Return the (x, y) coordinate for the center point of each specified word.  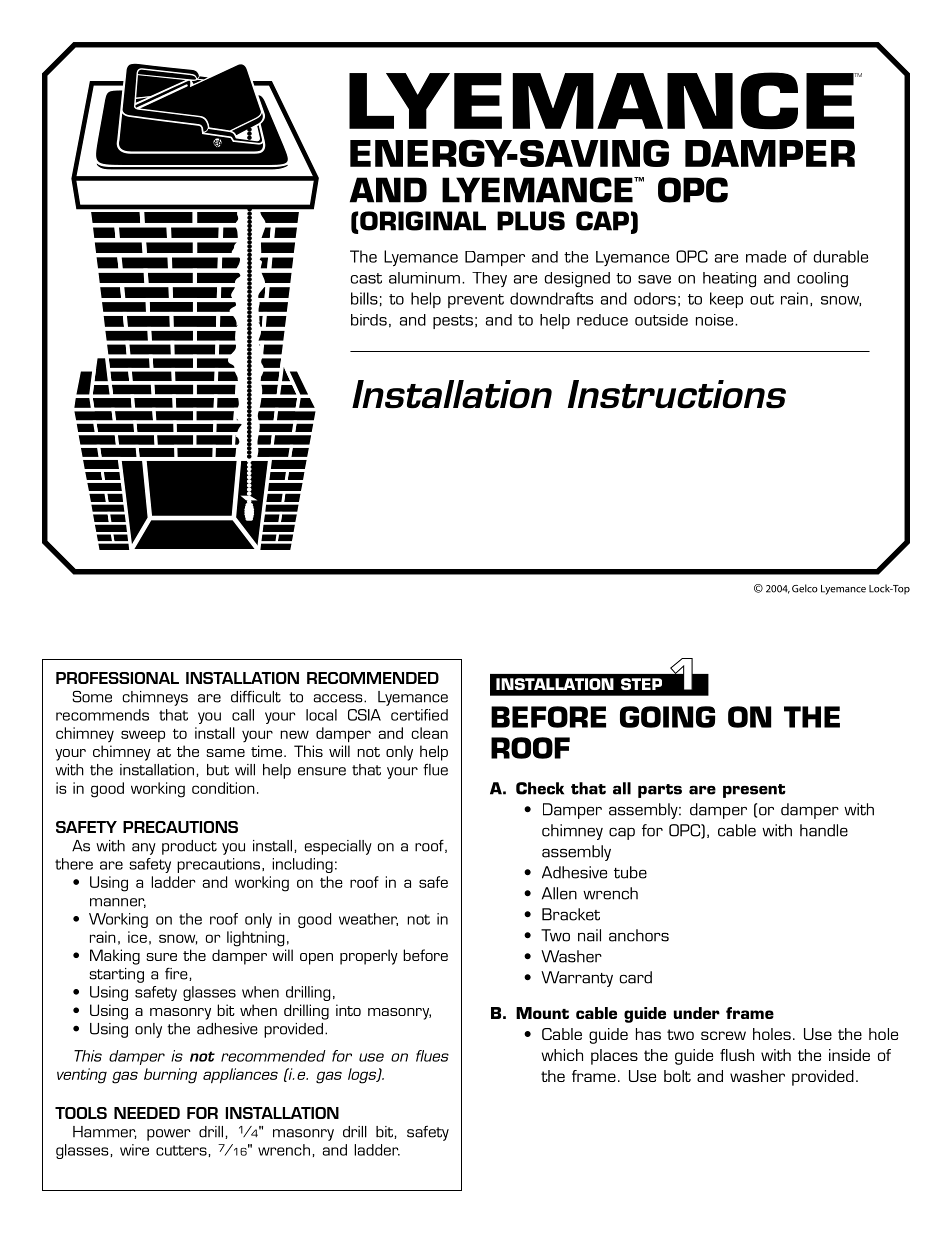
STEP (641, 684)
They (489, 279)
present (754, 791)
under (697, 1013)
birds (369, 320)
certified (419, 715)
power (169, 1135)
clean (429, 733)
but (218, 770)
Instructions (677, 394)
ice (137, 937)
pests (453, 322)
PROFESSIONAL (117, 678)
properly (369, 957)
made (766, 256)
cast (366, 278)
